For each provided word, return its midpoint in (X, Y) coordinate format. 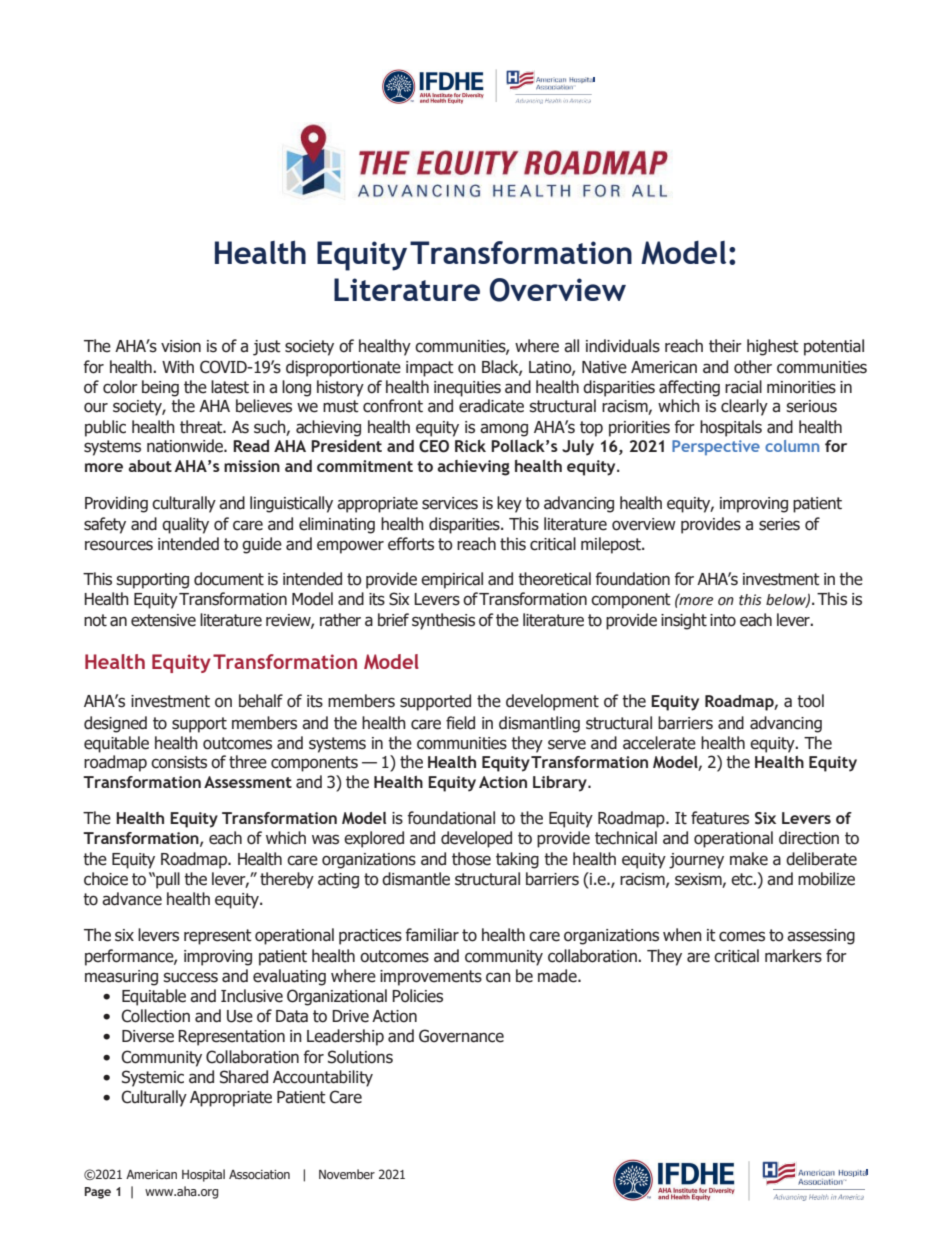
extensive (163, 620)
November (347, 1174)
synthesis (443, 621)
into (723, 620)
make (749, 859)
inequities (467, 389)
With (178, 367)
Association (259, 1174)
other (753, 367)
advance (132, 899)
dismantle (416, 879)
